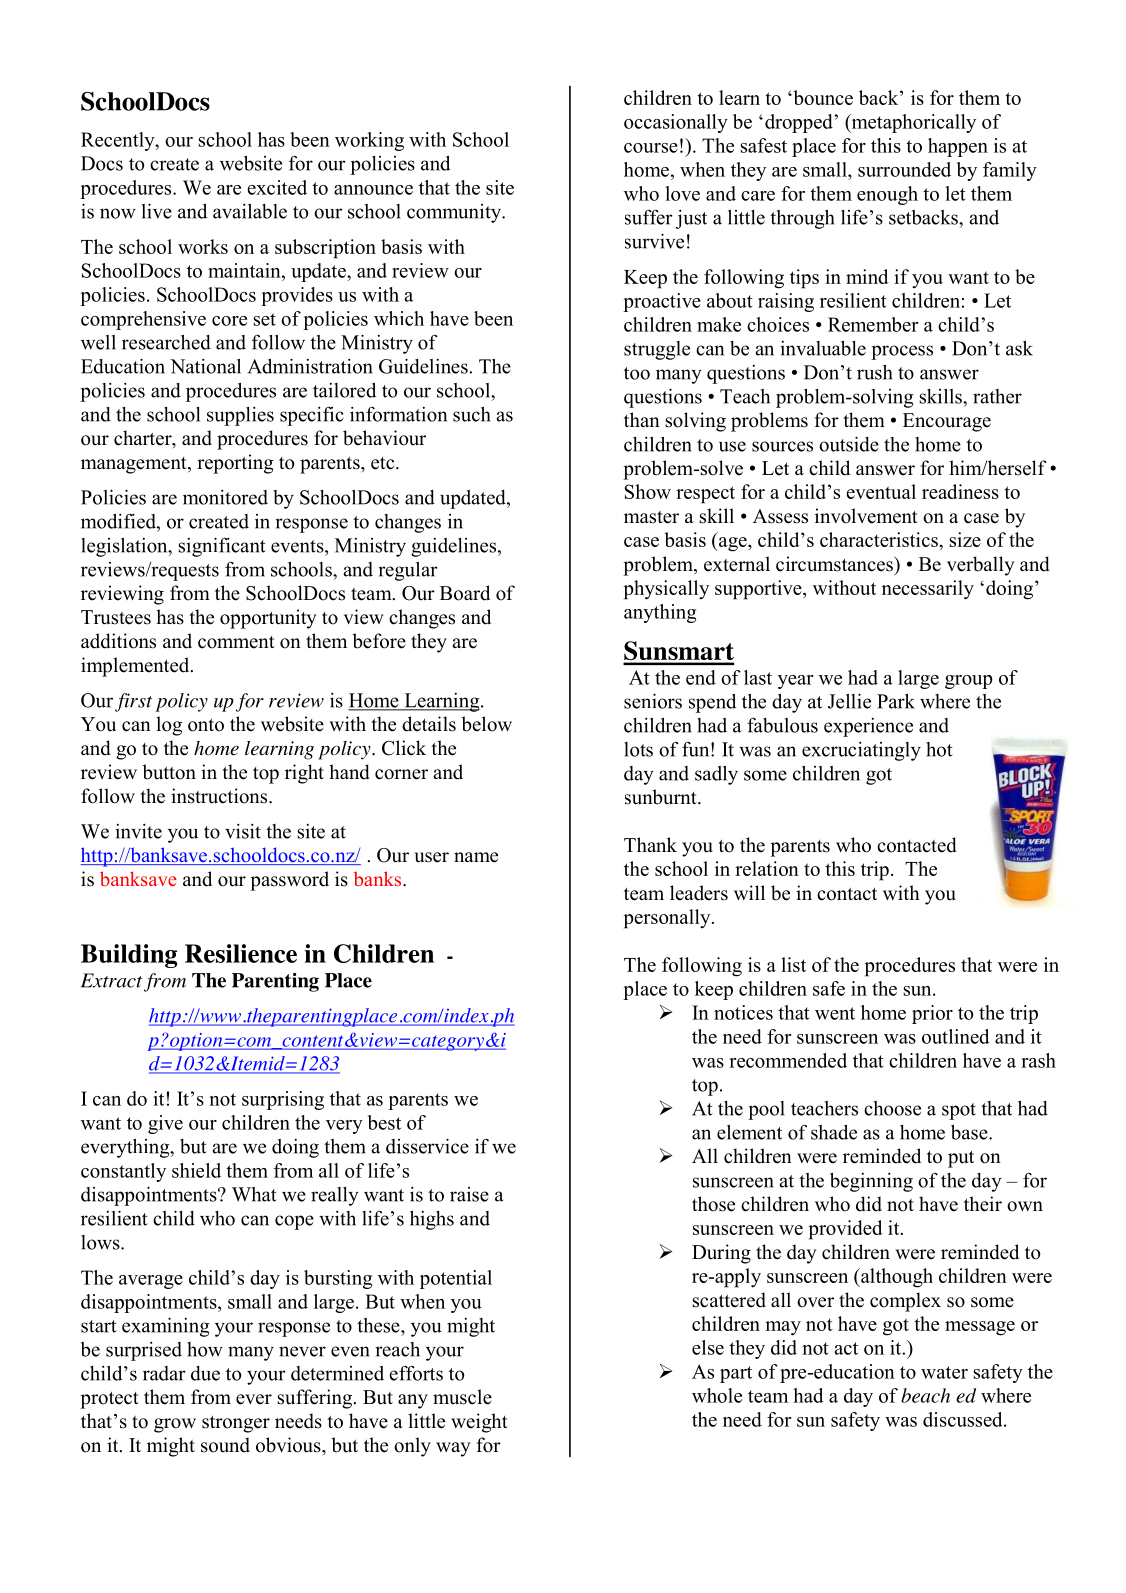  What do you see at coordinates (912, 123) in the screenshot?
I see `metaphorically` at bounding box center [912, 123].
